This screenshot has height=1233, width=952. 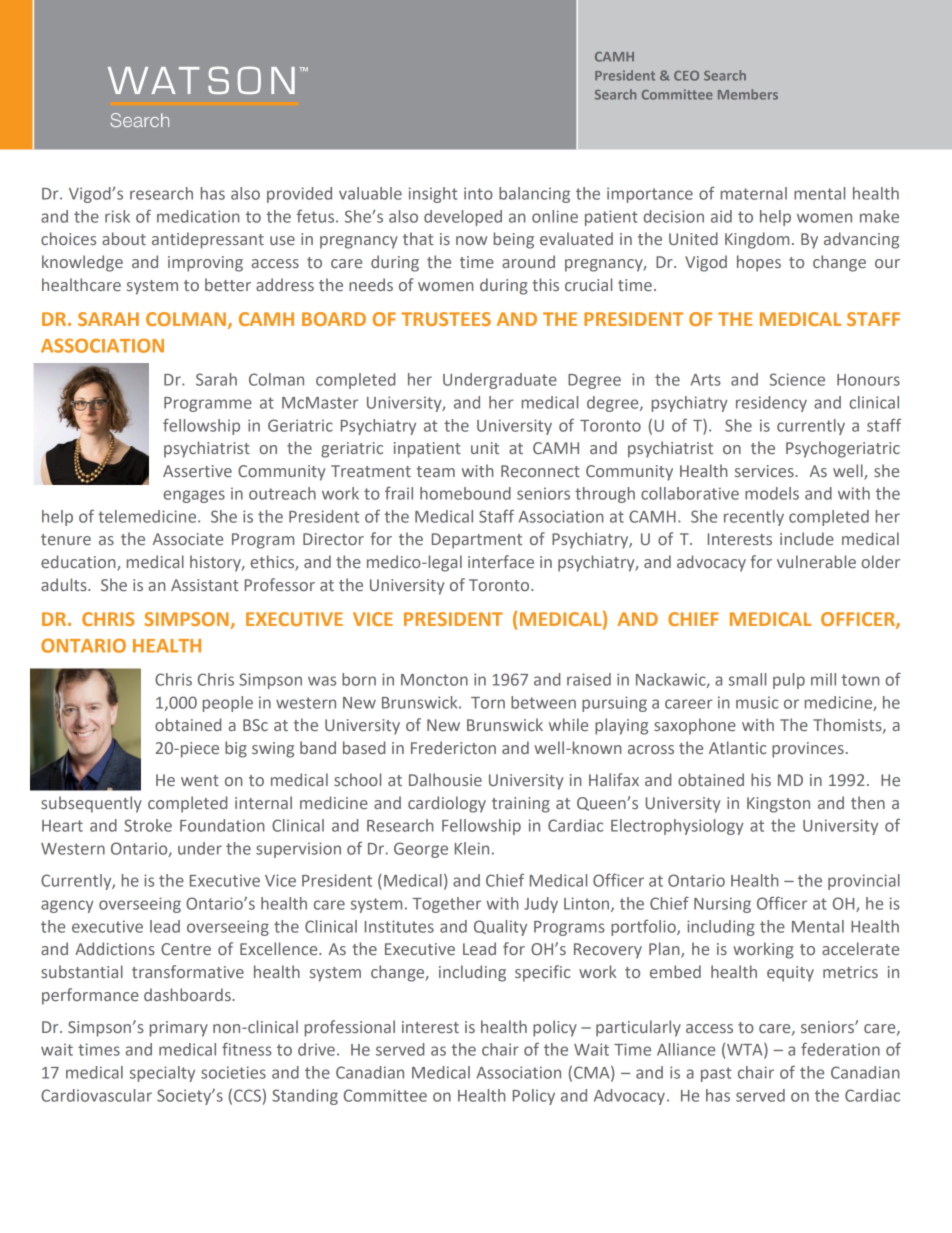 I want to click on team, so click(x=436, y=471).
